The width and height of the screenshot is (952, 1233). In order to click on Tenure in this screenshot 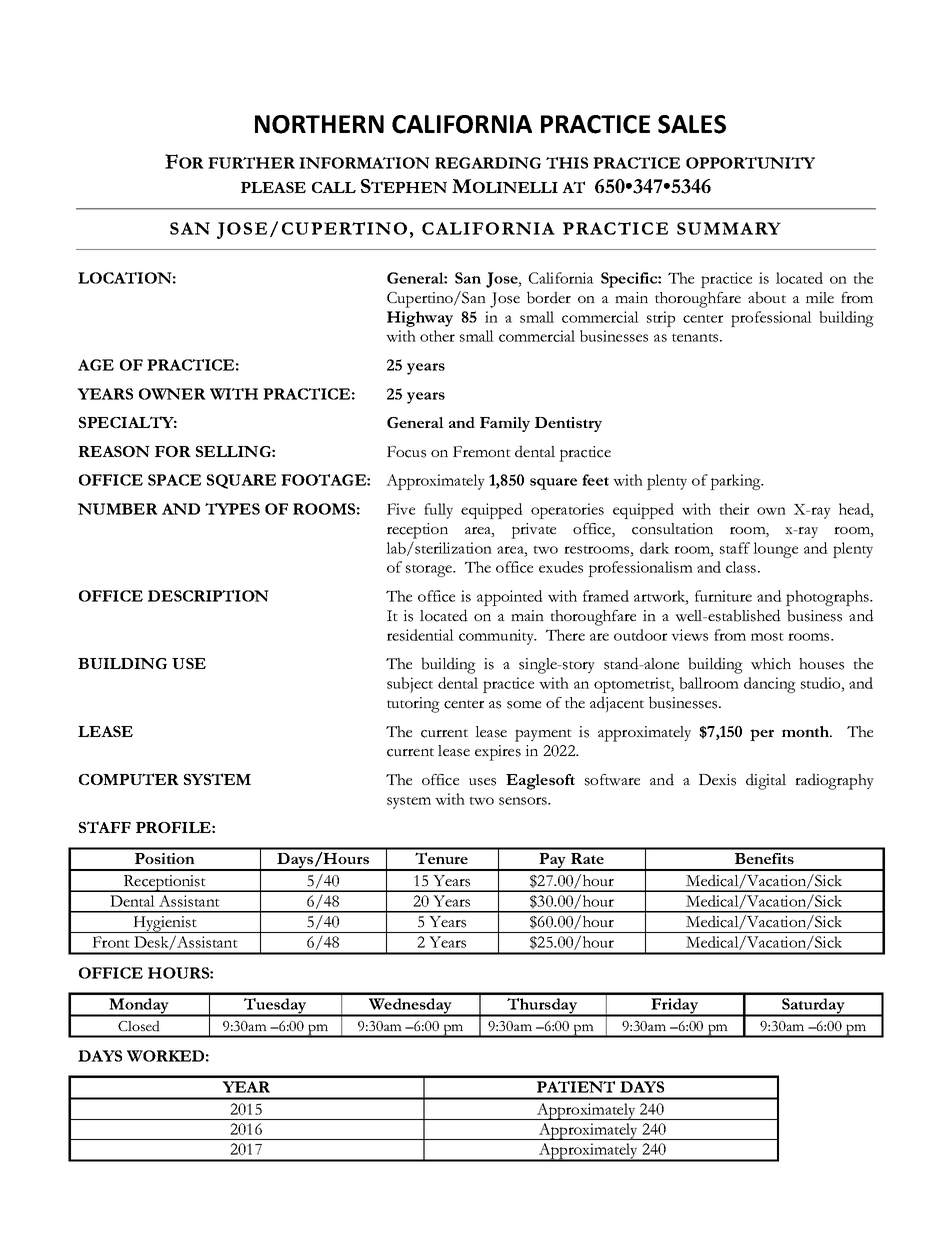, I will do `click(441, 858)`.
